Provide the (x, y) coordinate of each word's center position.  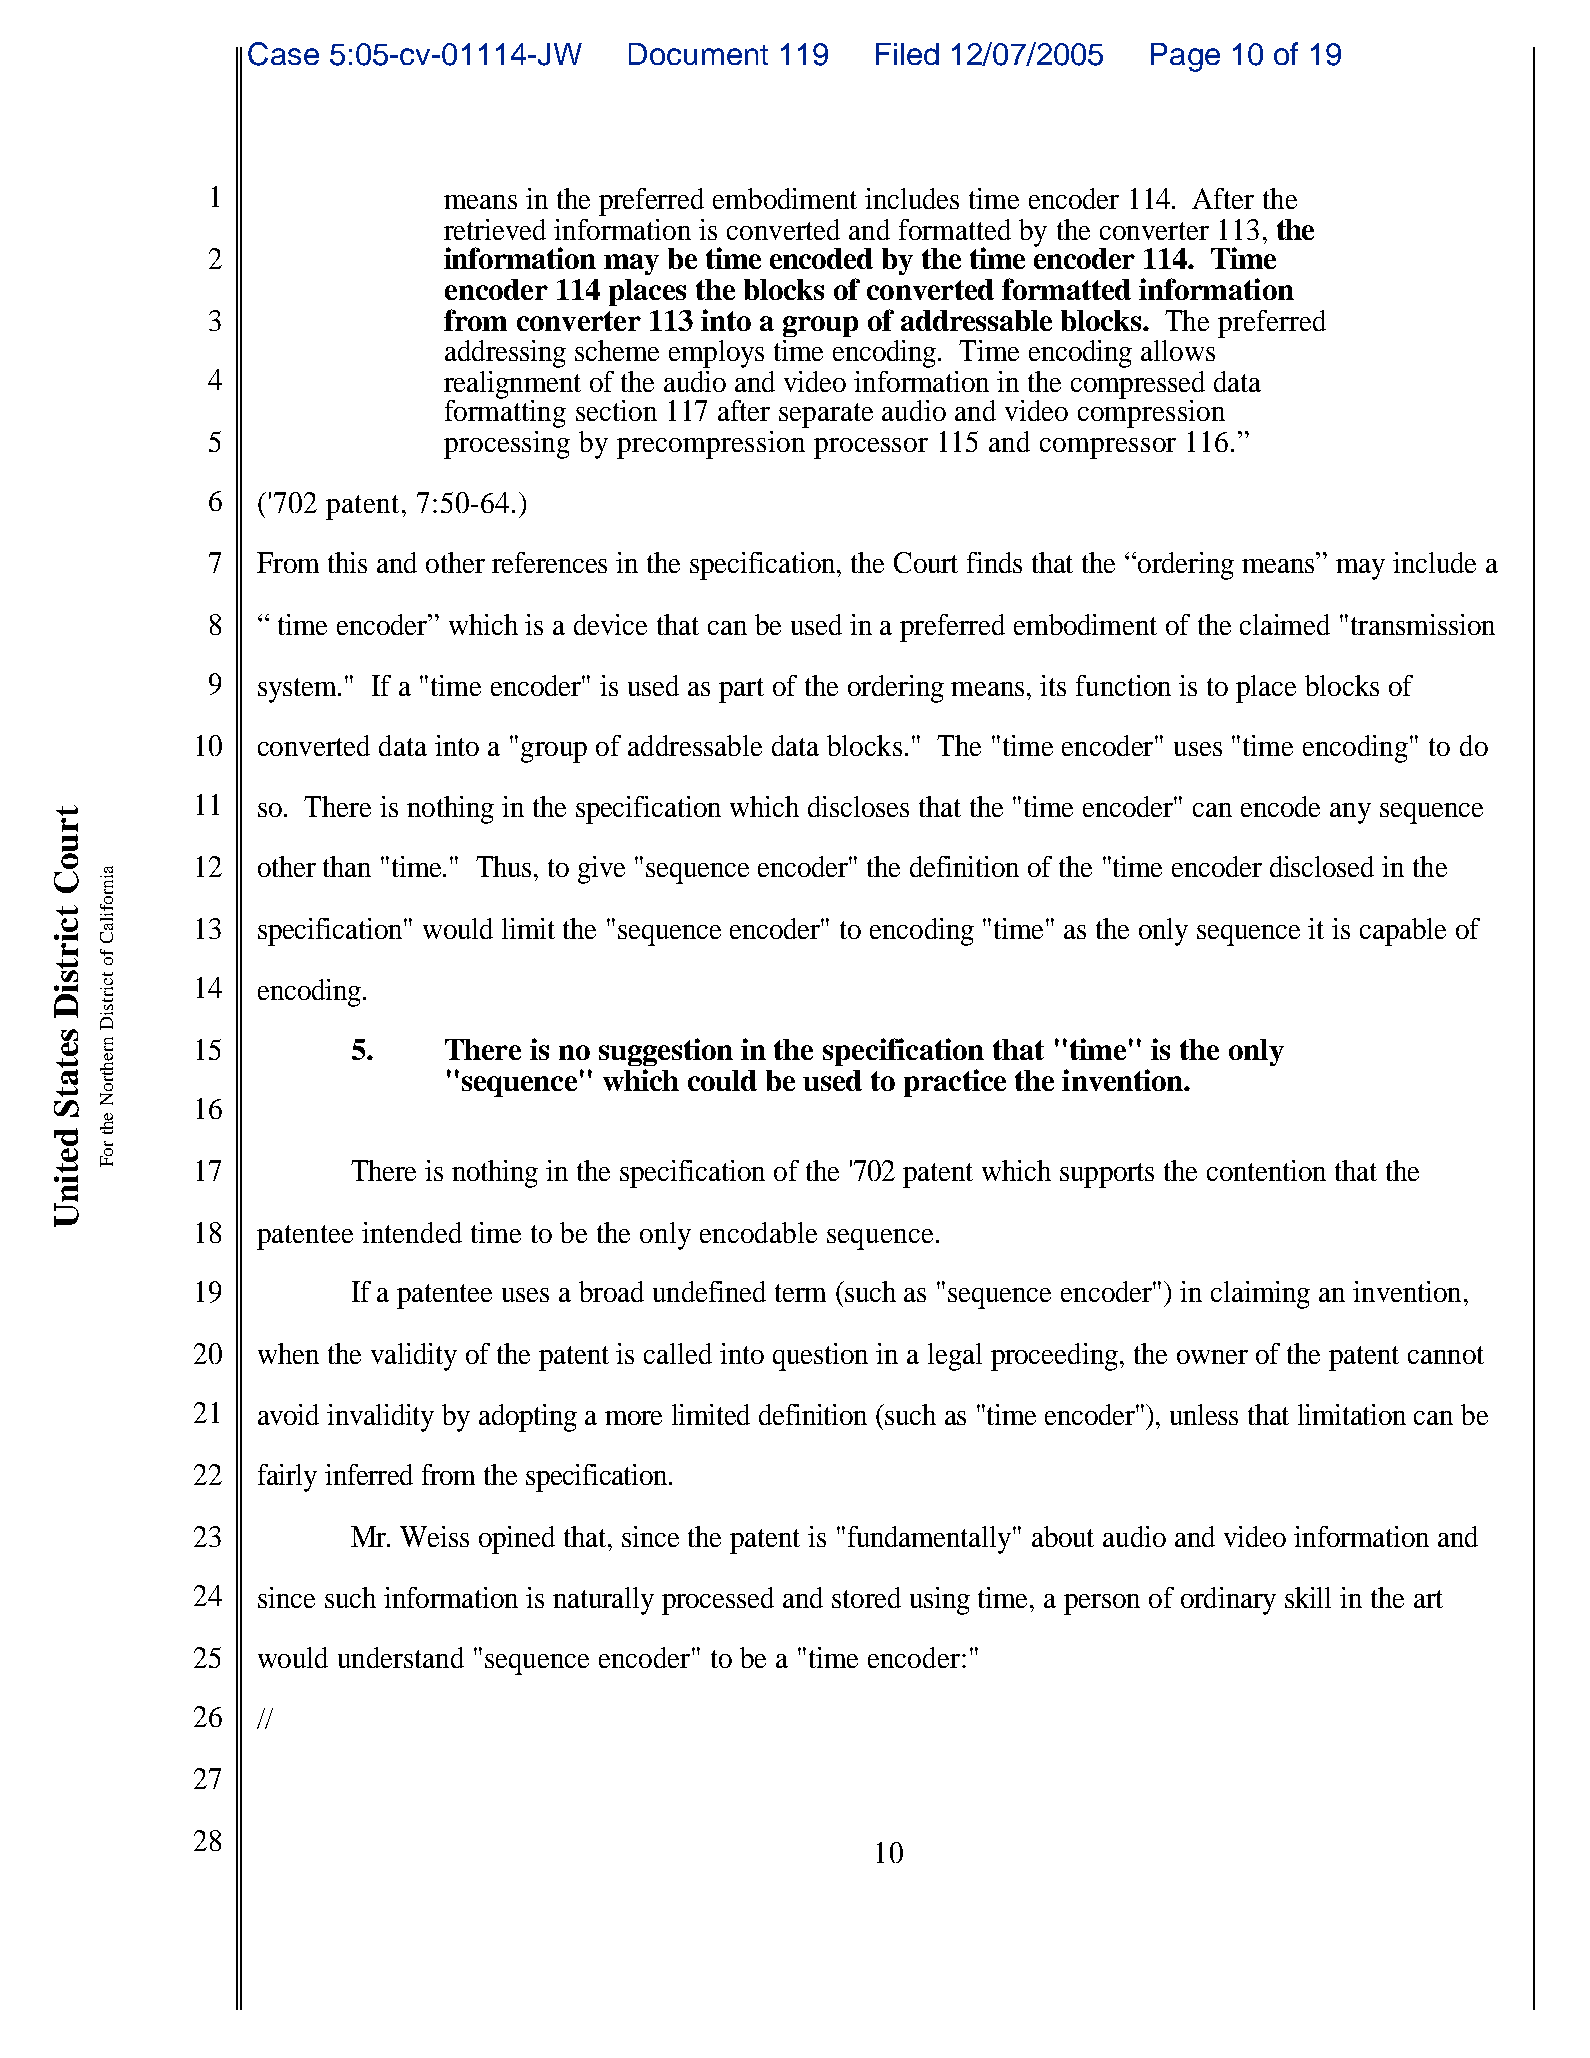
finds (994, 562)
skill (1308, 1597)
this (347, 562)
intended (412, 1232)
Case (283, 54)
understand (401, 1657)
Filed (907, 54)
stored (866, 1597)
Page (1185, 57)
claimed (1285, 624)
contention (1266, 1170)
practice (955, 1083)
